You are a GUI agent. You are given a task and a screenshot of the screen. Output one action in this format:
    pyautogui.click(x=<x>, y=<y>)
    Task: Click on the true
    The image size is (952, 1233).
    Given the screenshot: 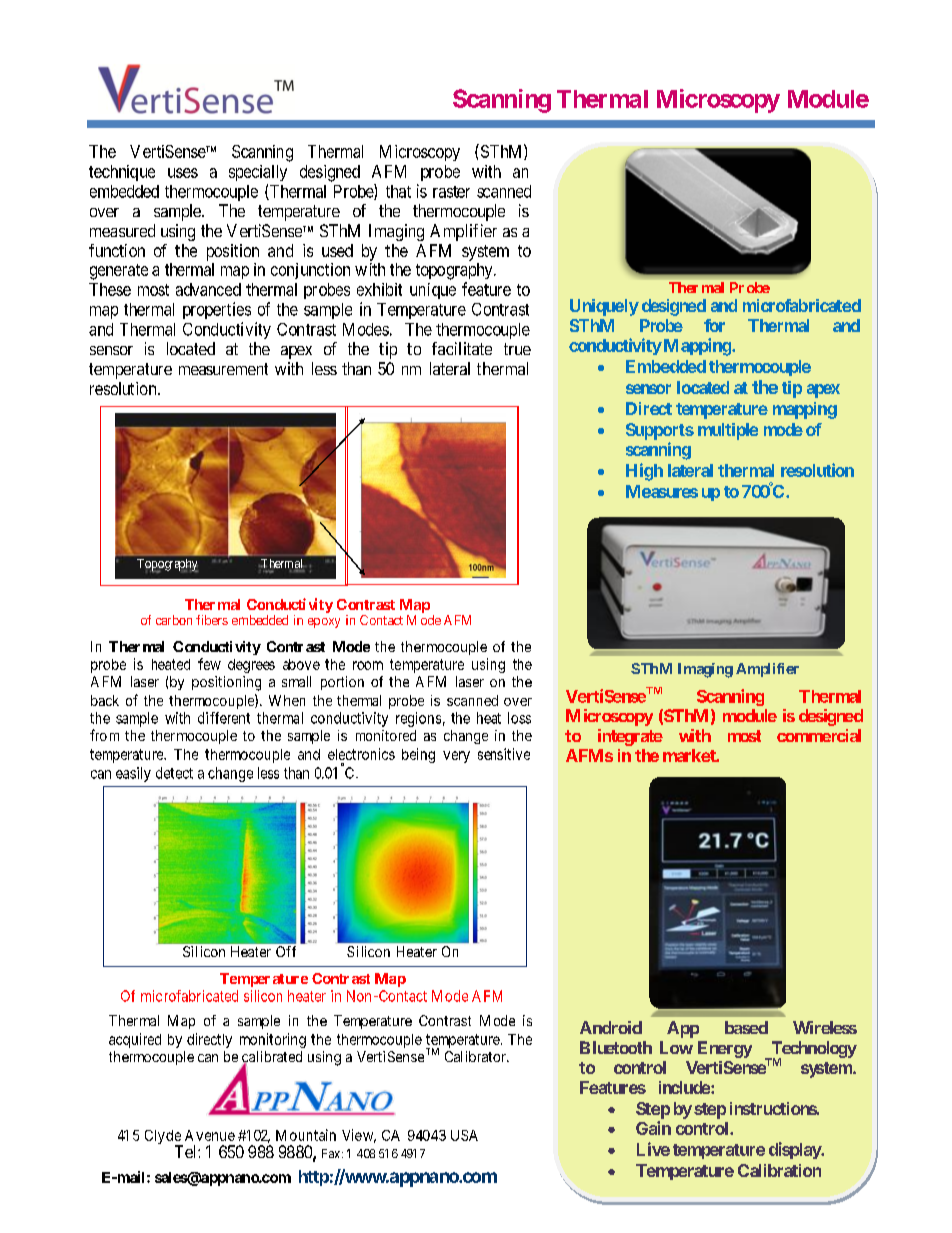 What is the action you would take?
    pyautogui.click(x=517, y=349)
